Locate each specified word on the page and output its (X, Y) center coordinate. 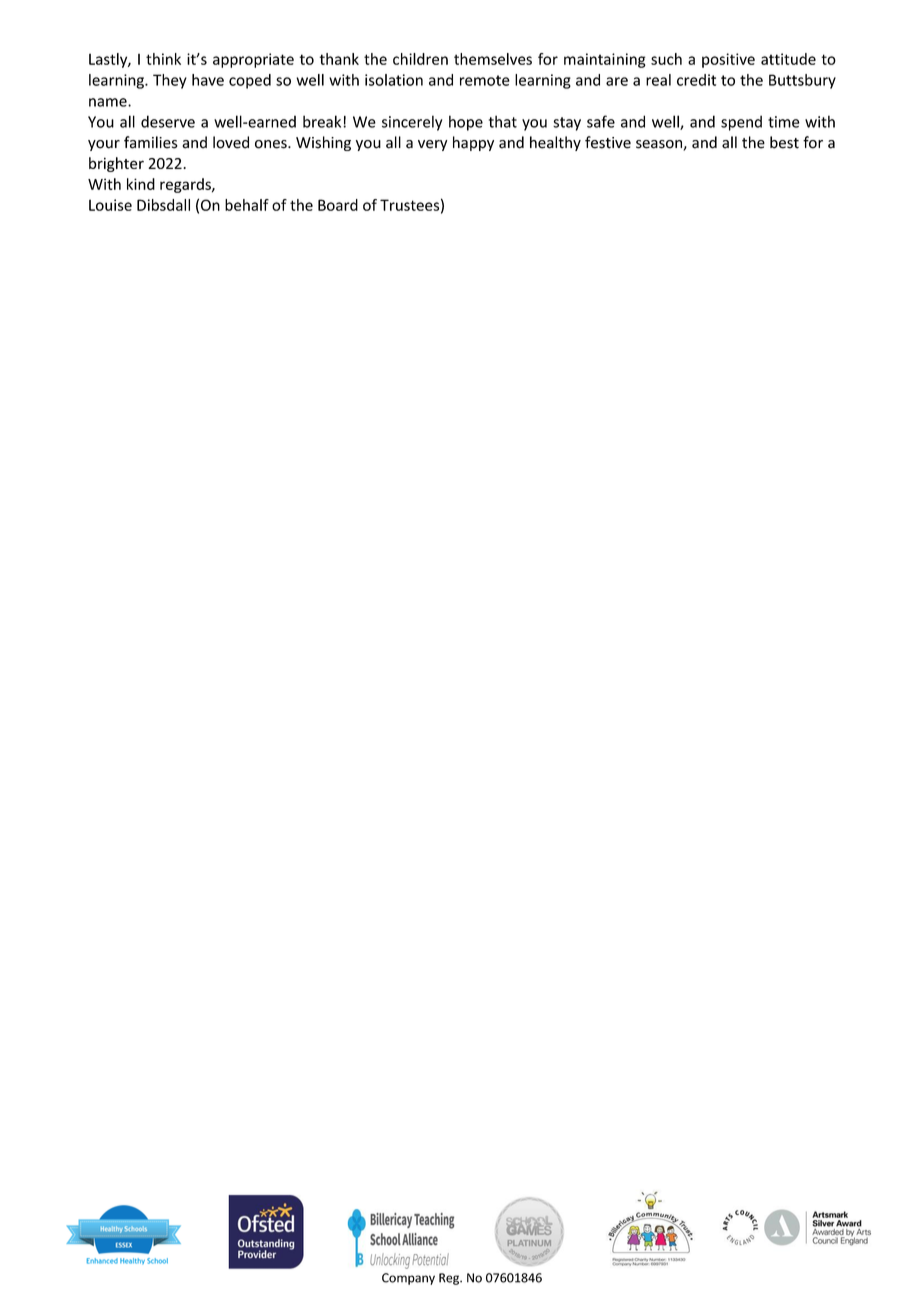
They (170, 81)
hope (466, 123)
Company (408, 1279)
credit (696, 80)
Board (338, 205)
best (784, 142)
